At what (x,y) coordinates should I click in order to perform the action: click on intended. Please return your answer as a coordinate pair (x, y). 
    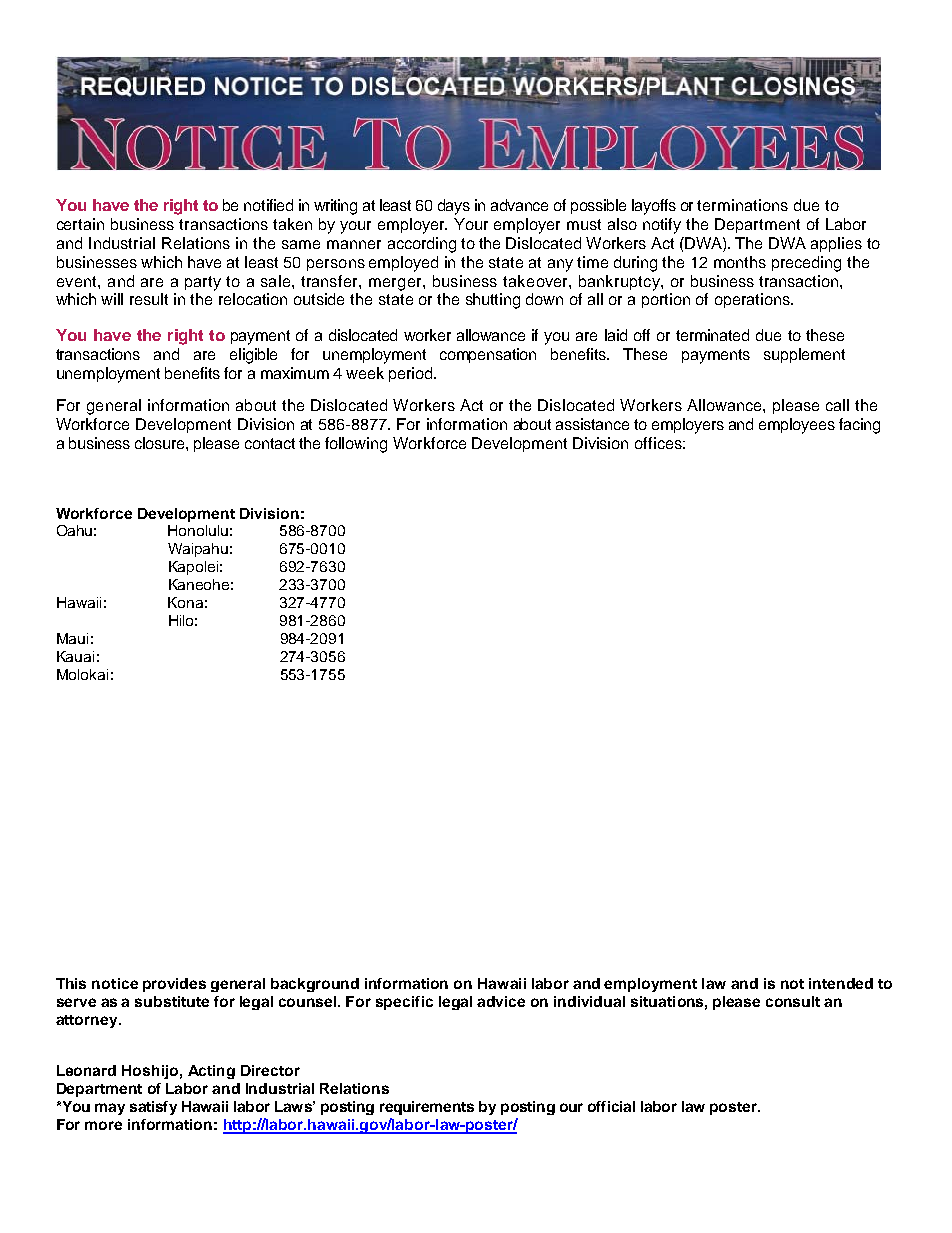
    Looking at the image, I should click on (841, 983).
